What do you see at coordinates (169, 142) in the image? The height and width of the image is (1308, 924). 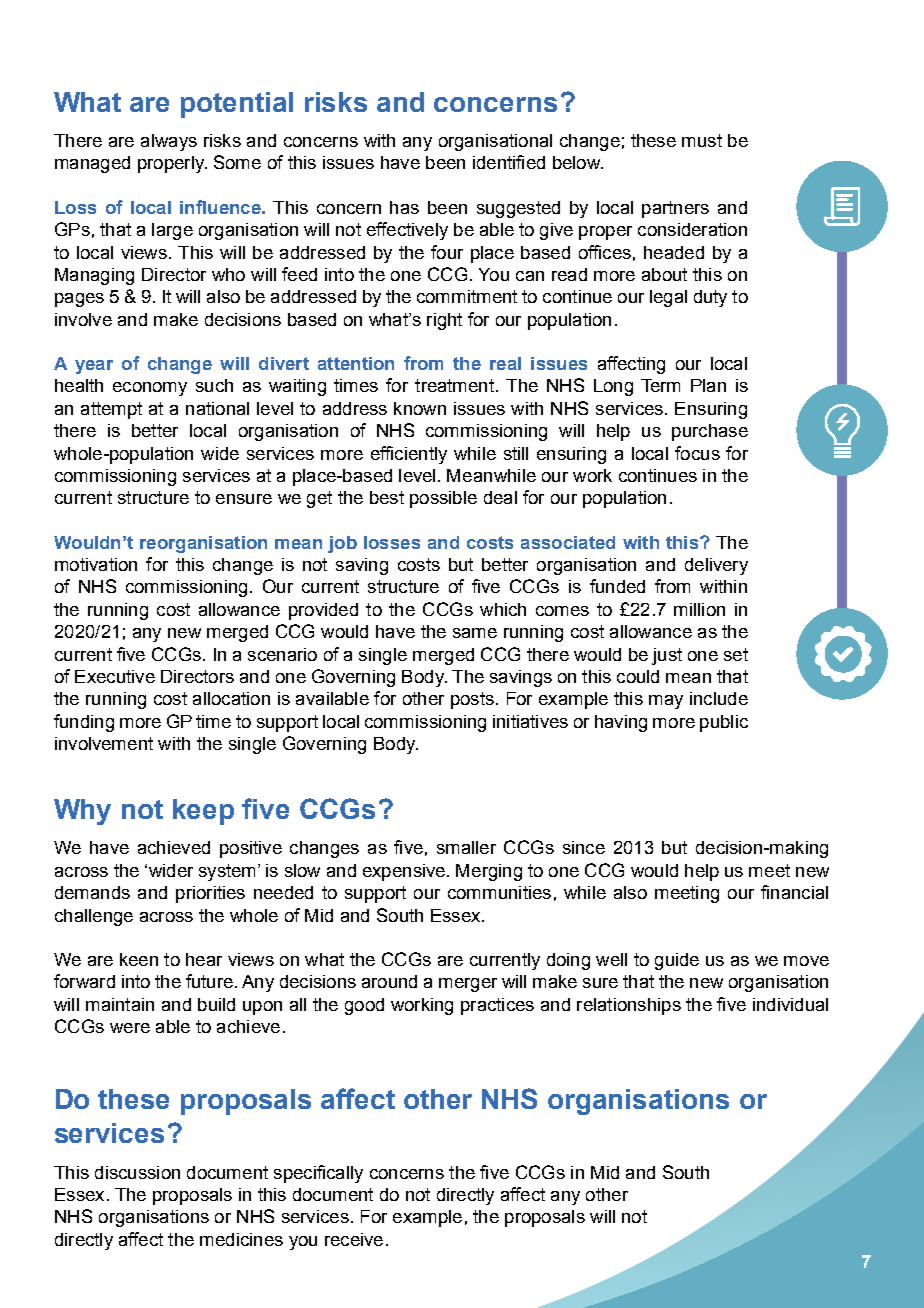 I see `always` at bounding box center [169, 142].
